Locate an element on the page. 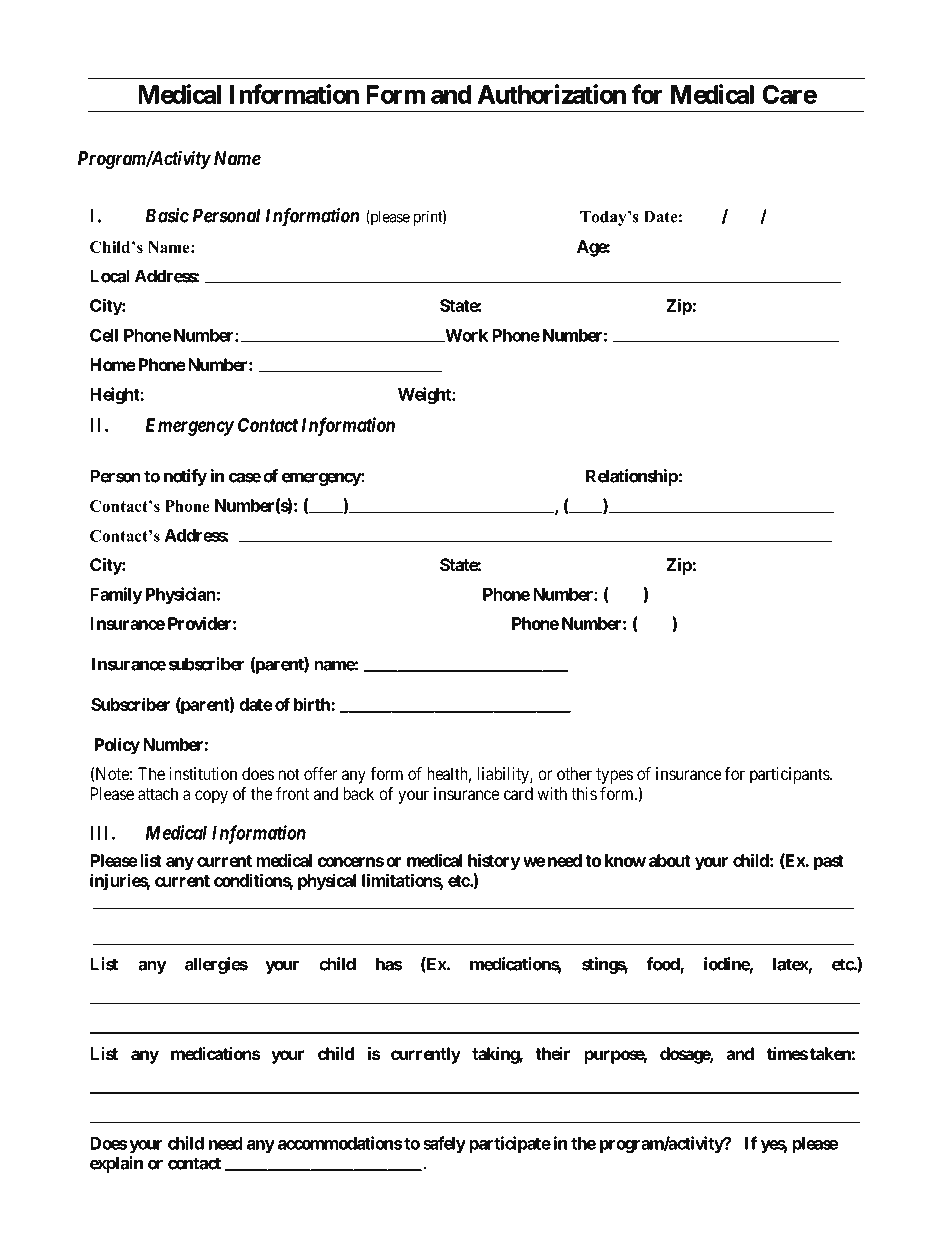  safely is located at coordinates (444, 1144).
